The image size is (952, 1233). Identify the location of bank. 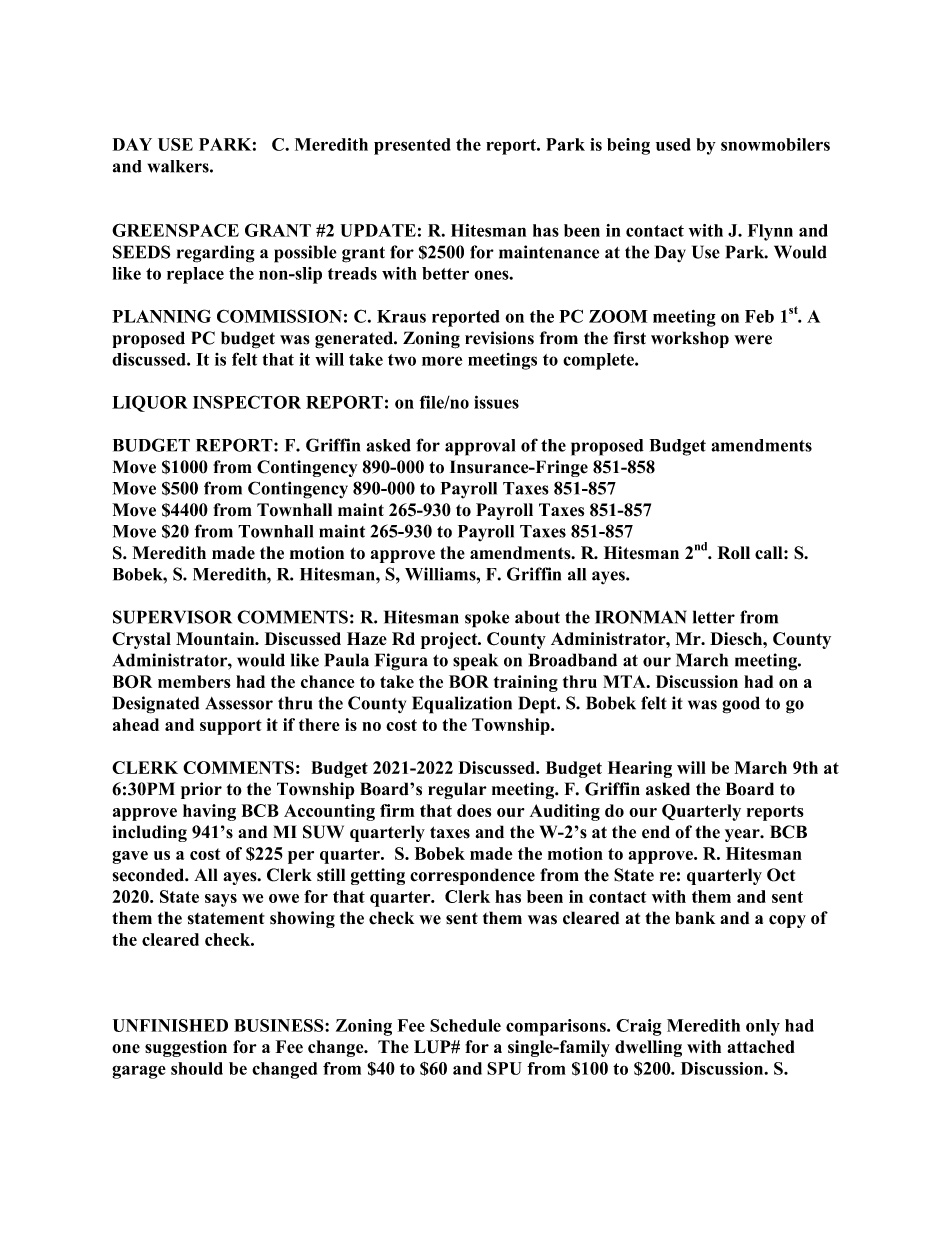
(695, 918).
